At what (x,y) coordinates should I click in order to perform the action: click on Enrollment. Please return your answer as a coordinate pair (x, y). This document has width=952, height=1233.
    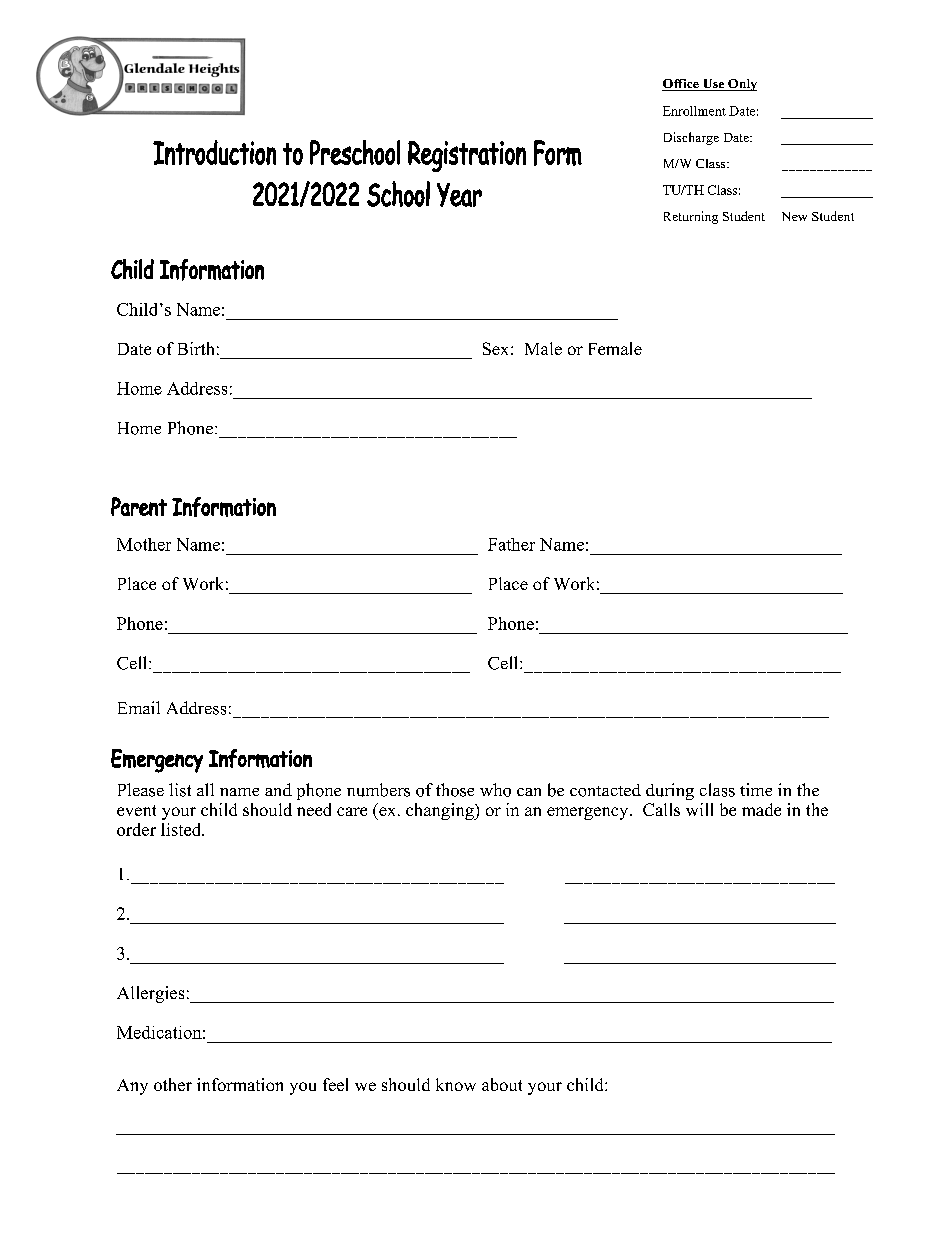
    Looking at the image, I should click on (694, 111).
